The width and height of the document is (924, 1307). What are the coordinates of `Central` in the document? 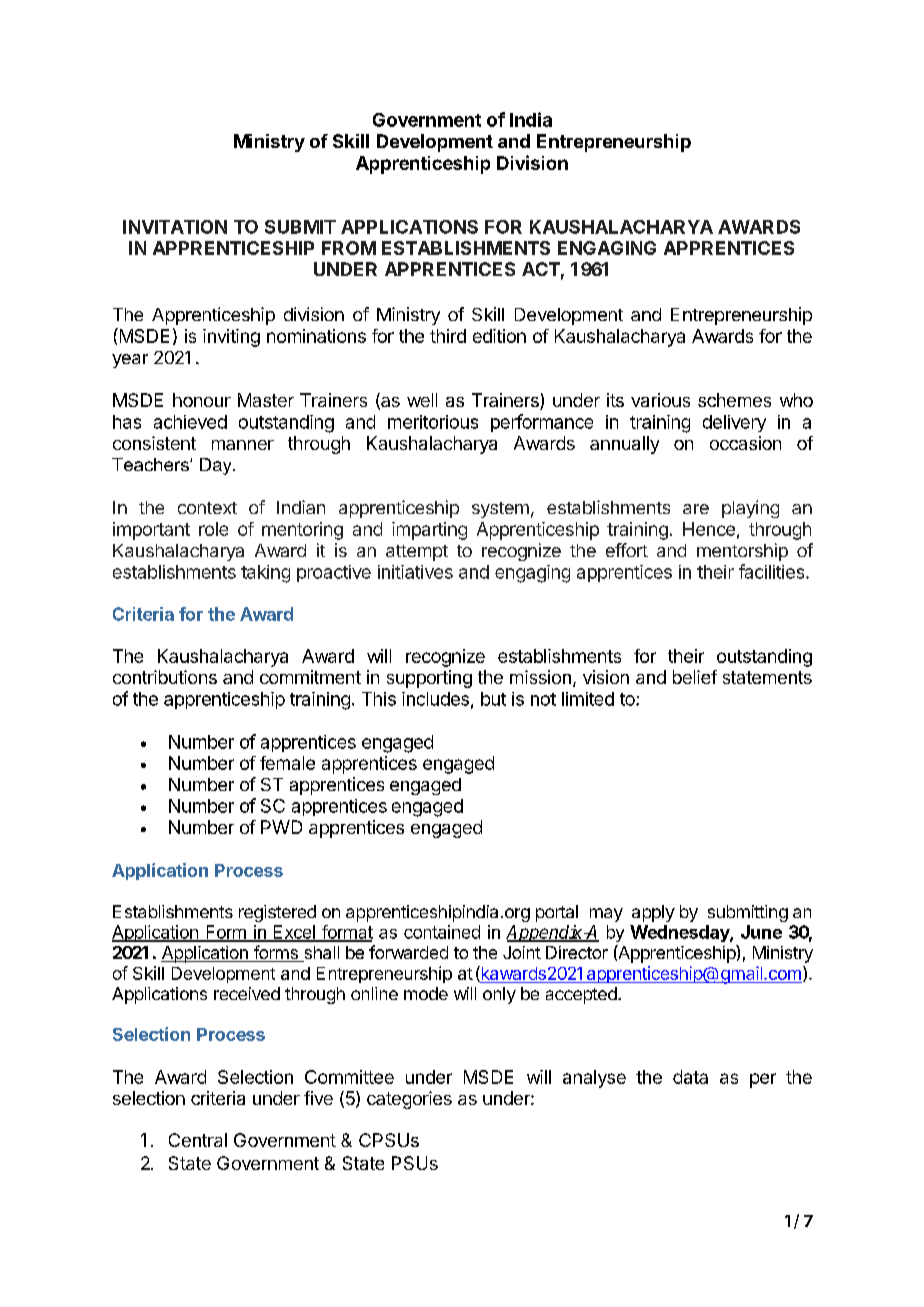 It's located at (198, 1140).
